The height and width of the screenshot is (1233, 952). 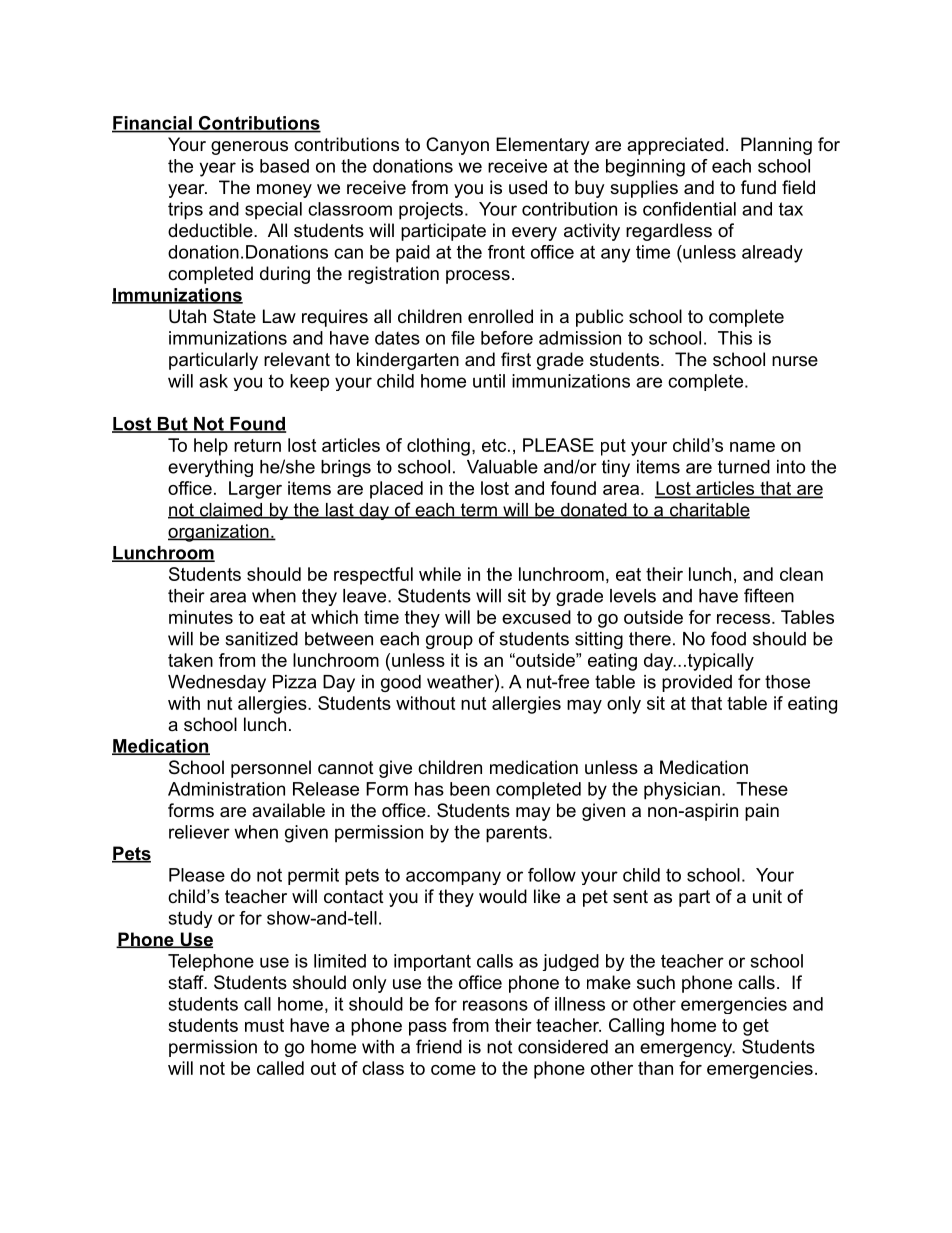 What do you see at coordinates (264, 1025) in the screenshot?
I see `must` at bounding box center [264, 1025].
